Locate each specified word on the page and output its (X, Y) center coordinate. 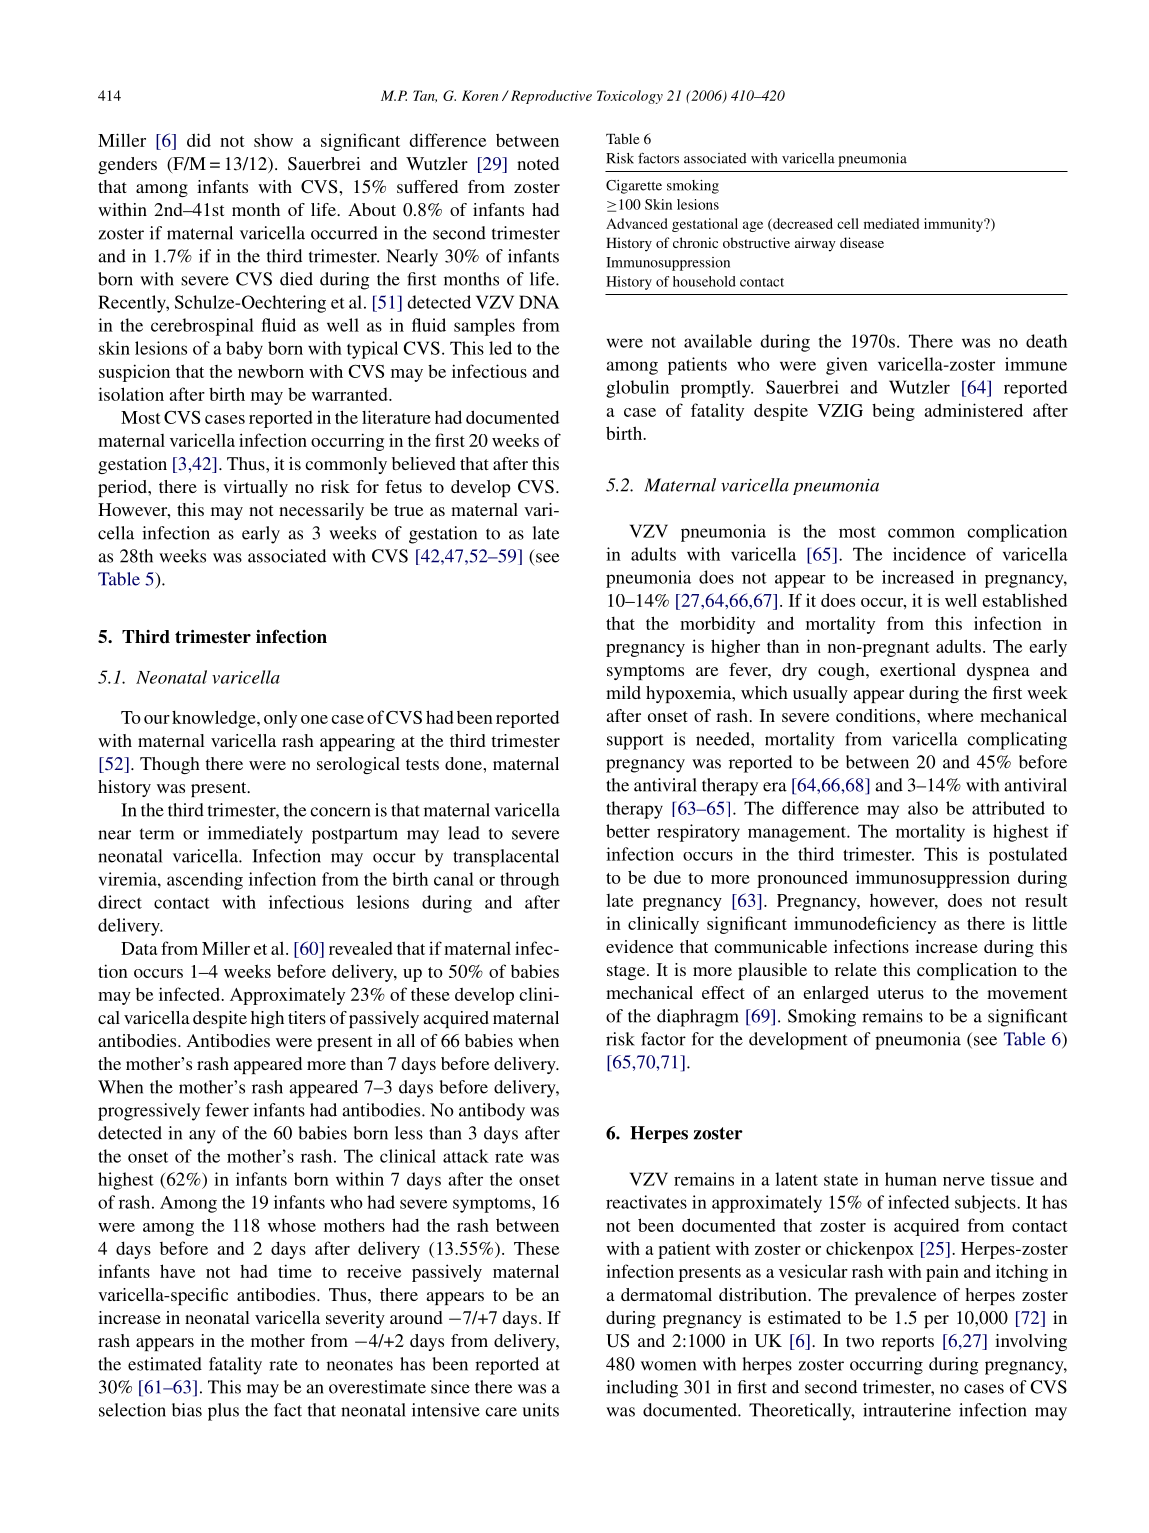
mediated (891, 223)
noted (538, 163)
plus (223, 1412)
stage (627, 972)
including (642, 1389)
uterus (900, 993)
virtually (255, 488)
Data (139, 948)
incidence (929, 554)
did (199, 140)
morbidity (717, 625)
